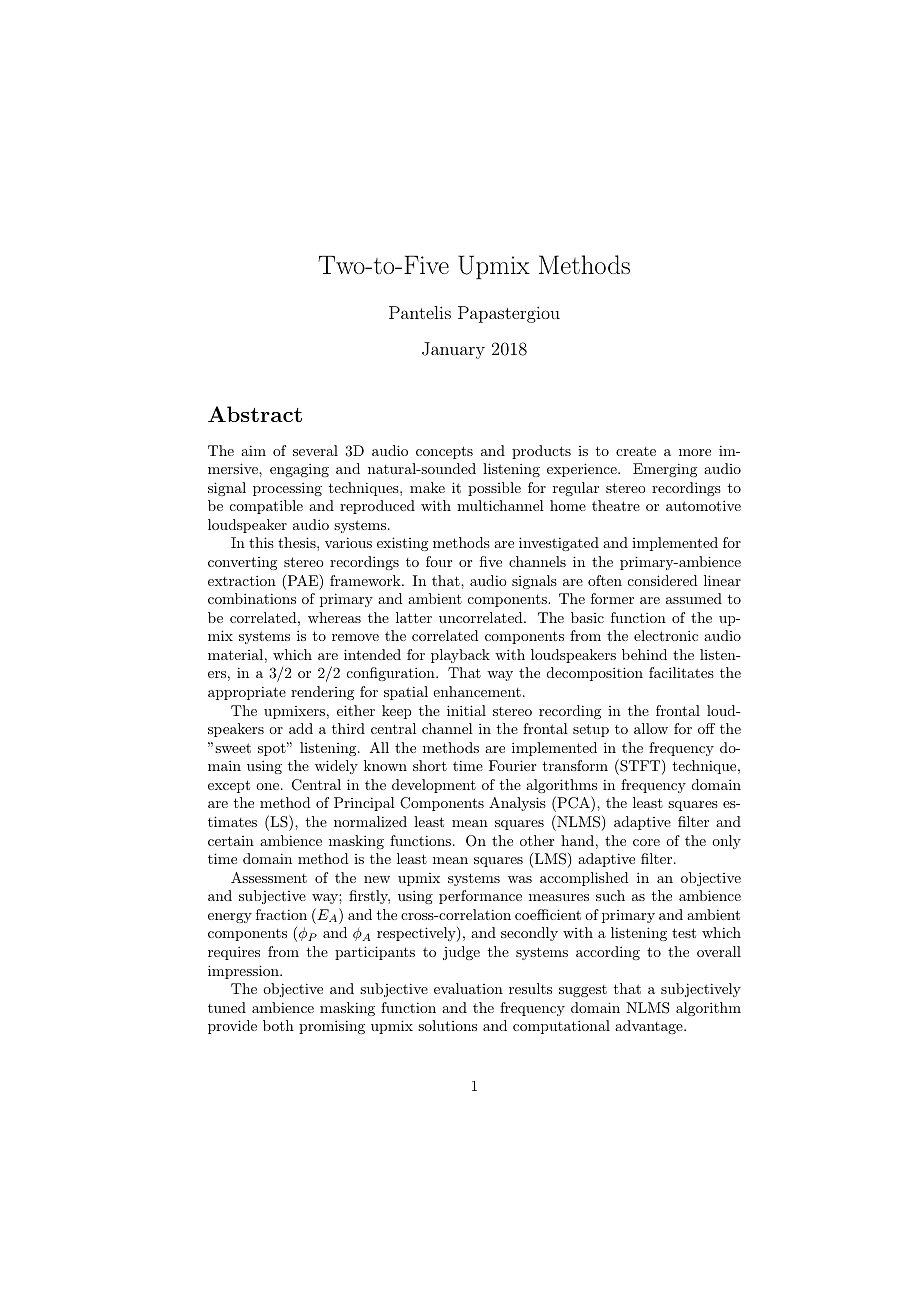 This page has height=1308, width=924. Describe the element at coordinates (278, 1025) in the page. I see `both` at that location.
